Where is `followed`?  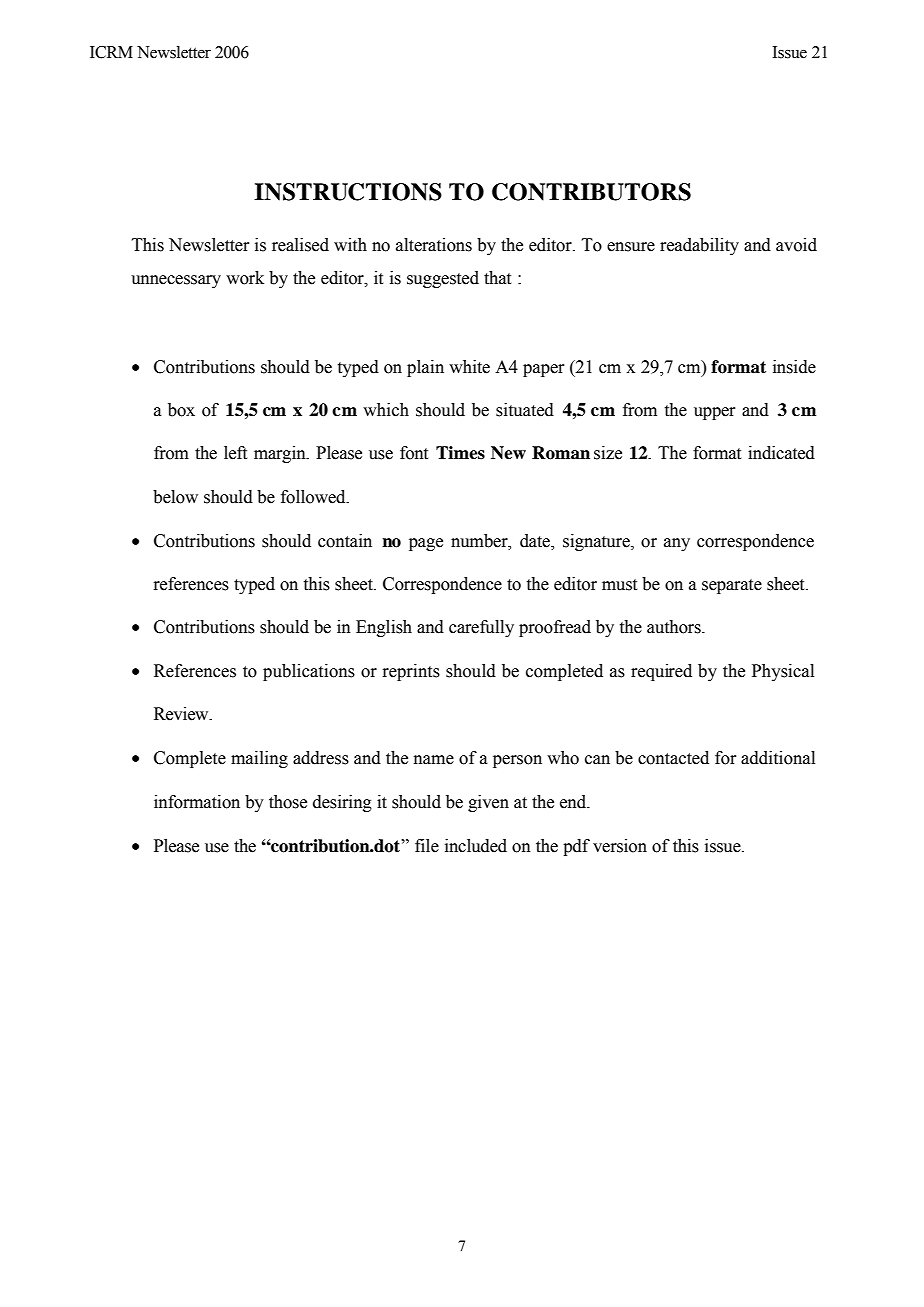 followed is located at coordinates (314, 497).
